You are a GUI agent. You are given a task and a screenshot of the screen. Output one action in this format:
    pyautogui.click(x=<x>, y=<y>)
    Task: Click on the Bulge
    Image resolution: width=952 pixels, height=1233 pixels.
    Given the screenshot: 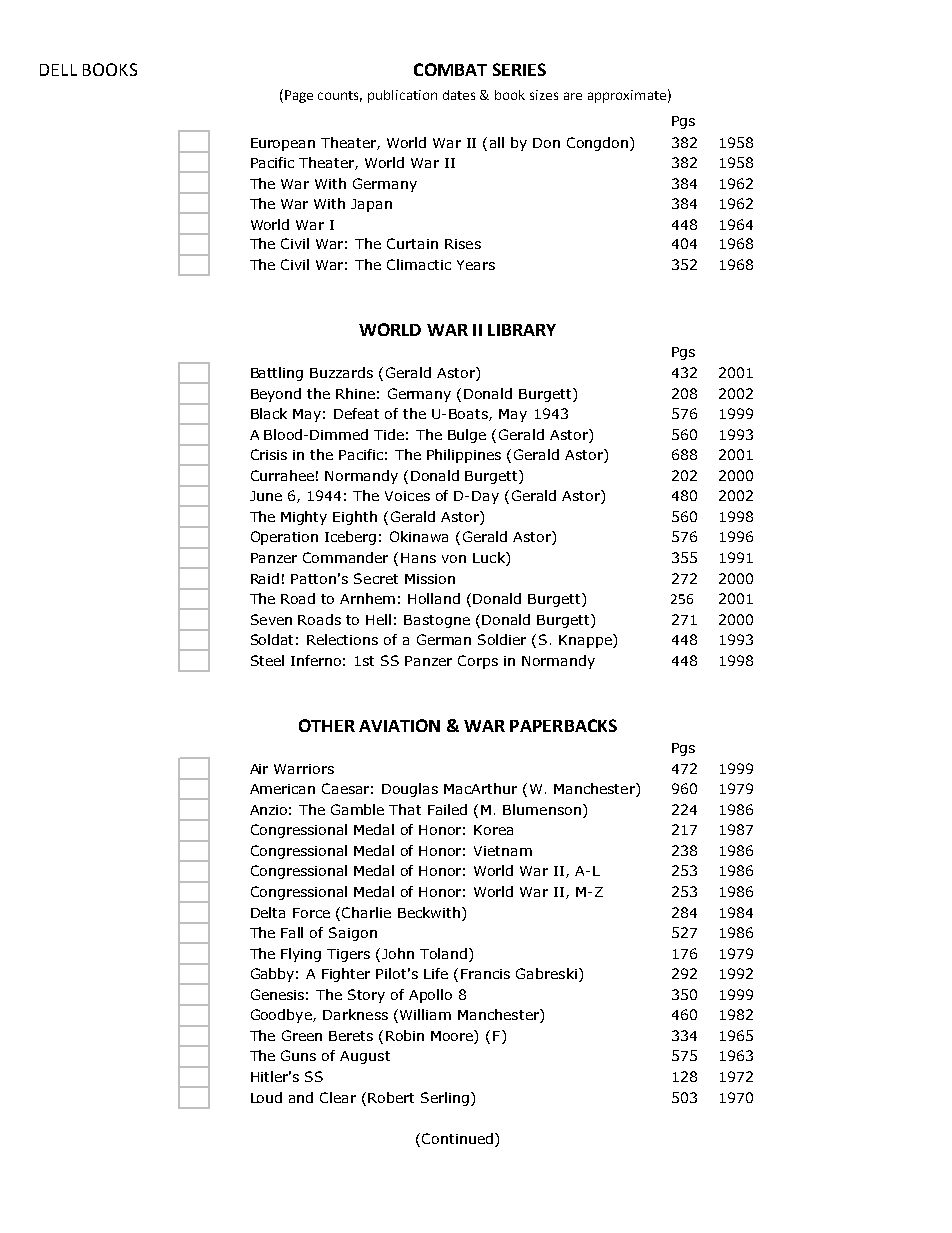 What is the action you would take?
    pyautogui.click(x=467, y=436)
